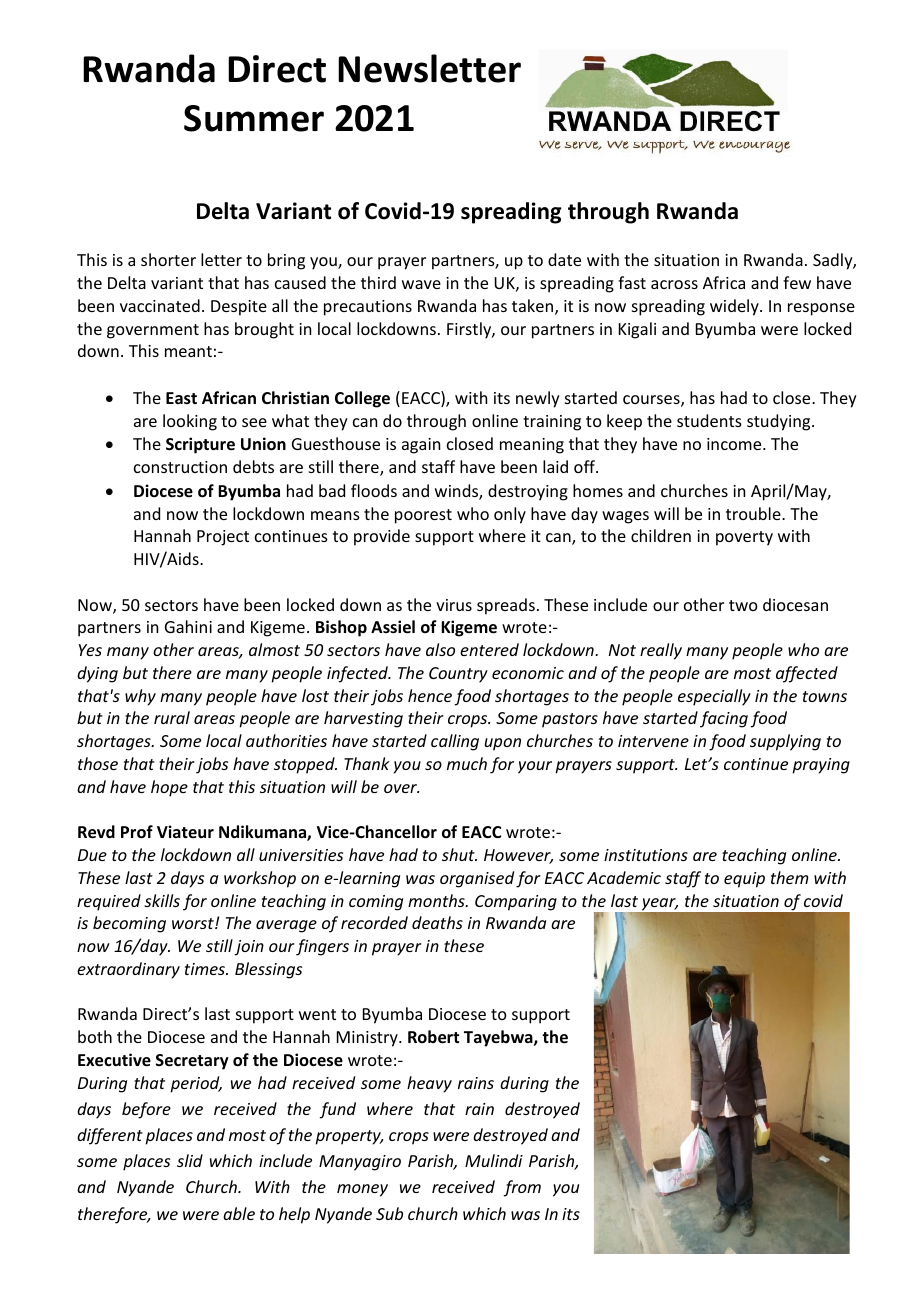 Image resolution: width=924 pixels, height=1308 pixels. Describe the element at coordinates (564, 259) in the screenshot. I see `date` at that location.
